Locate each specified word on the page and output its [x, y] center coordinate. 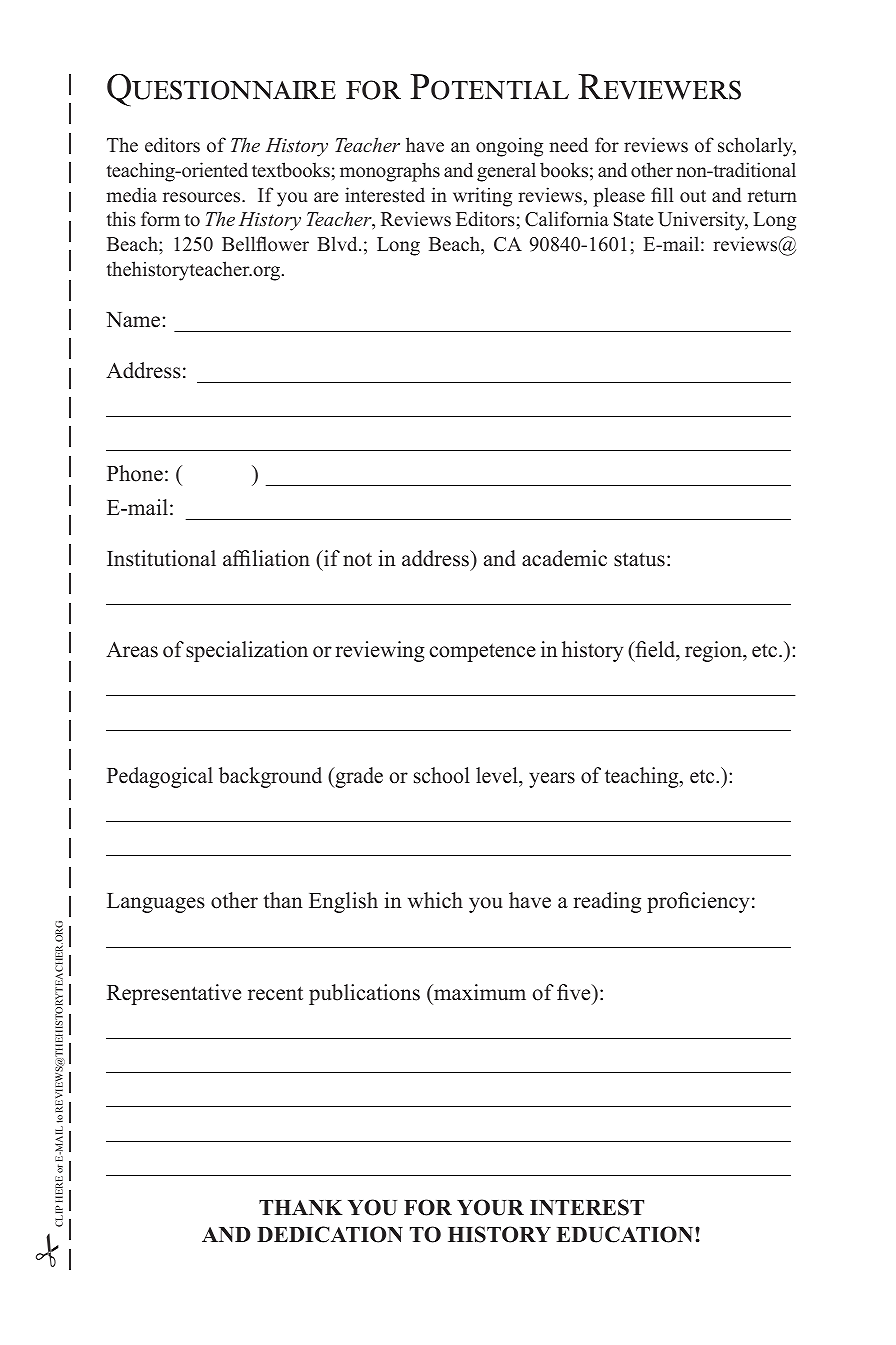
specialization [247, 651]
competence [483, 652]
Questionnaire [221, 90]
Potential [489, 87]
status [639, 559]
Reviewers [659, 87]
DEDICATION [330, 1234]
